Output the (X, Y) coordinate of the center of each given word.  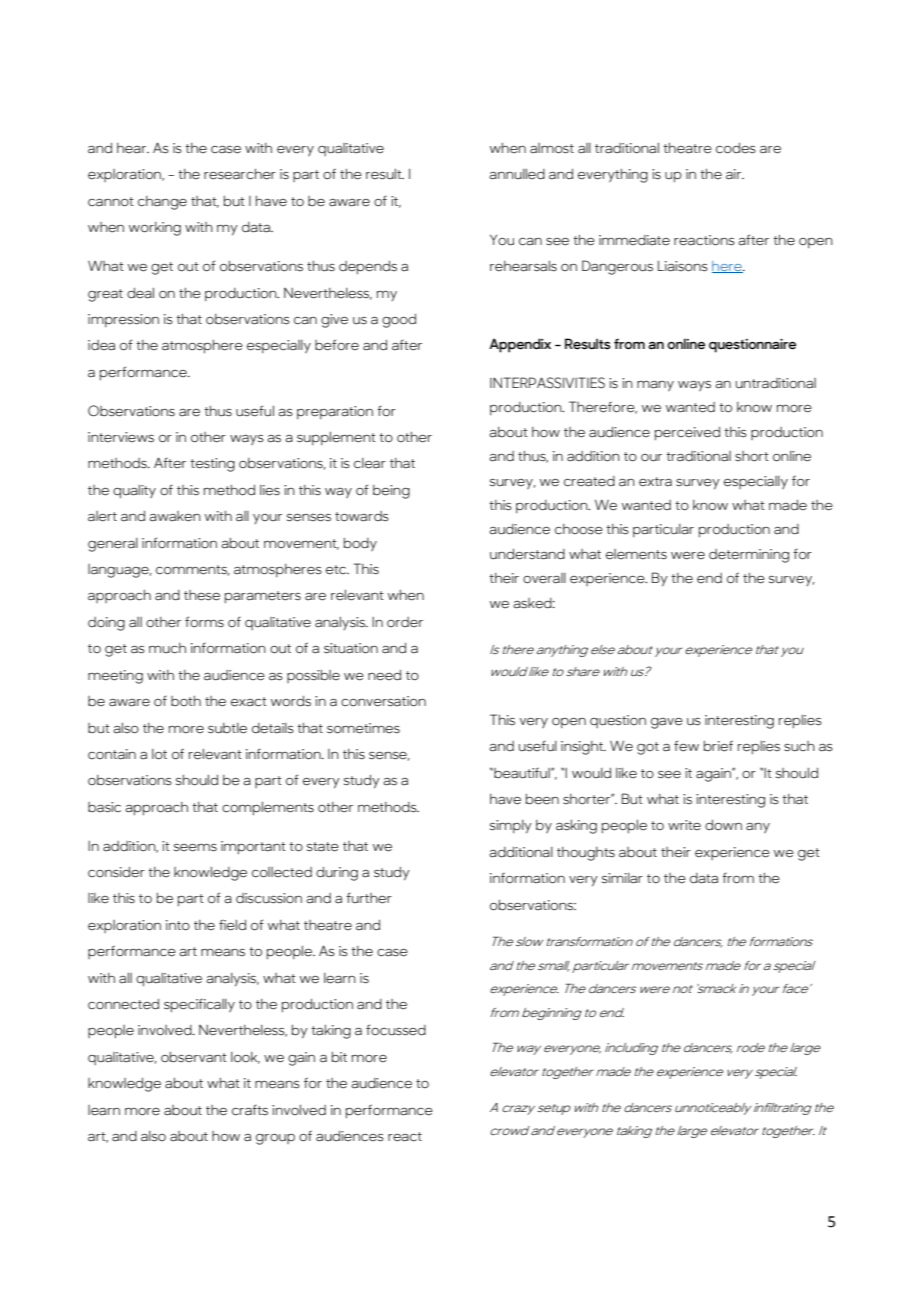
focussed (396, 1030)
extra (655, 482)
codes (736, 148)
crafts (250, 1110)
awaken (175, 516)
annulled (517, 174)
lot (159, 754)
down (723, 825)
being (391, 492)
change (162, 203)
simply (511, 827)
